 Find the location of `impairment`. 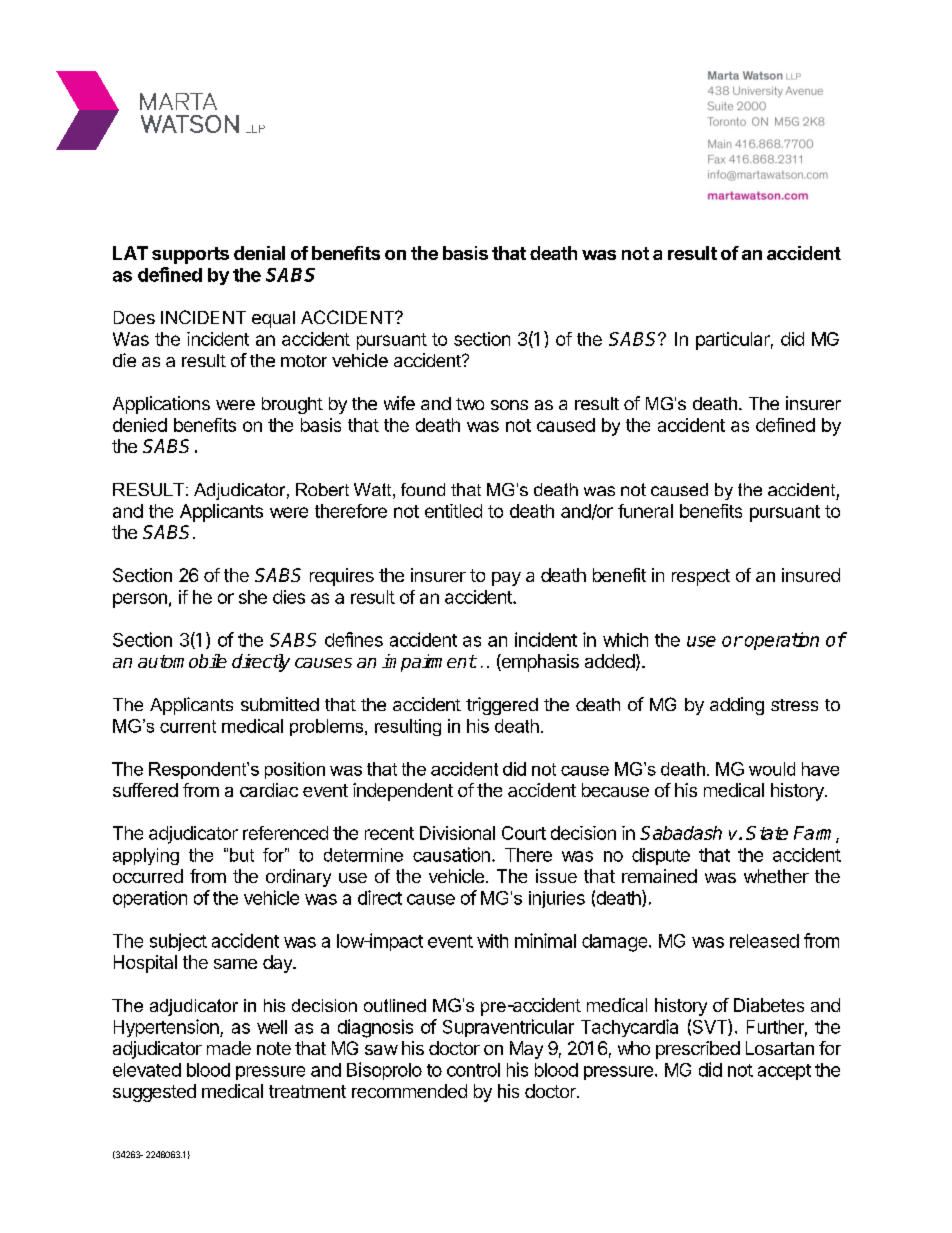

impairment is located at coordinates (429, 663).
